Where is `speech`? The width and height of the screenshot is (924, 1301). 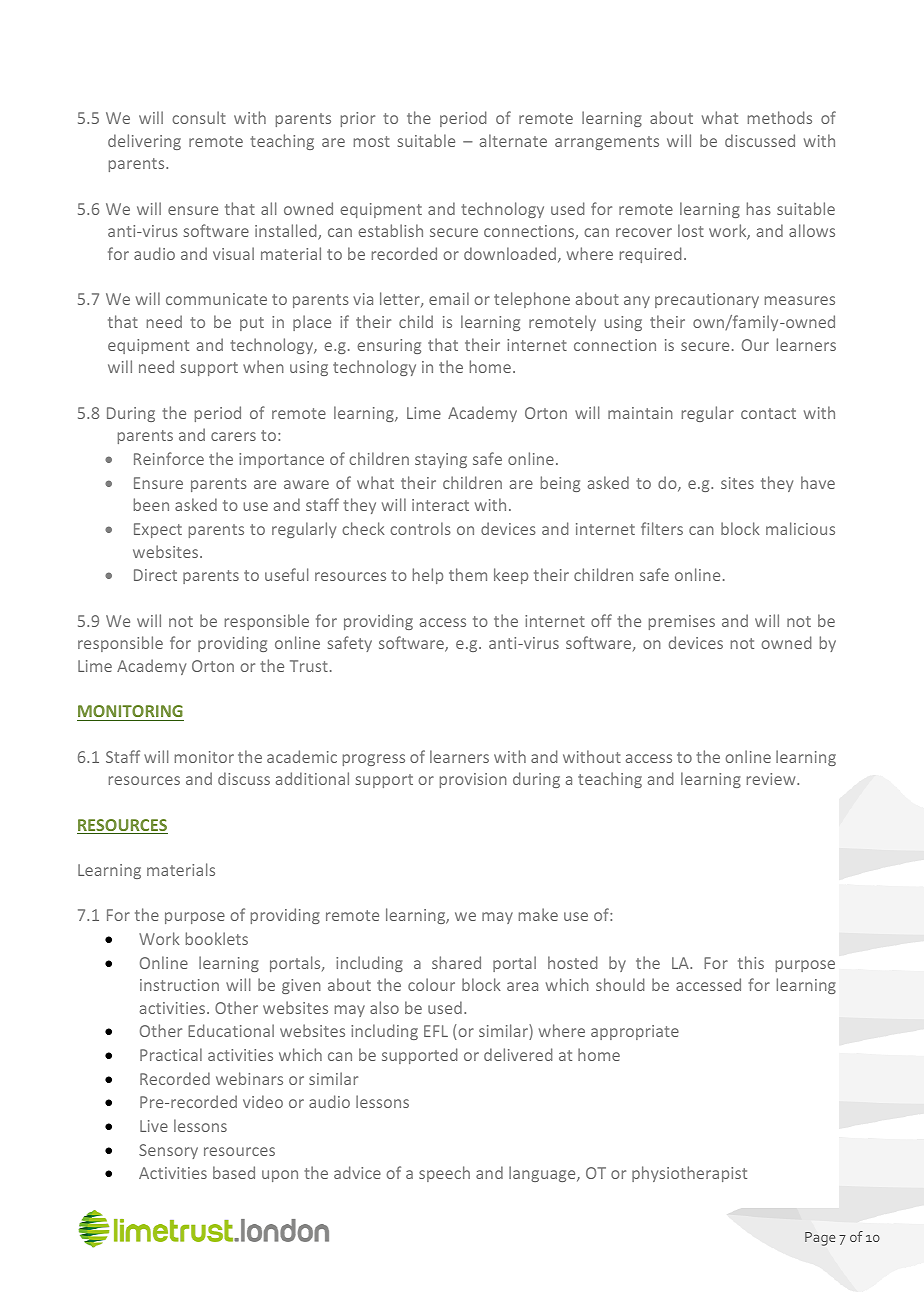 speech is located at coordinates (444, 1174).
